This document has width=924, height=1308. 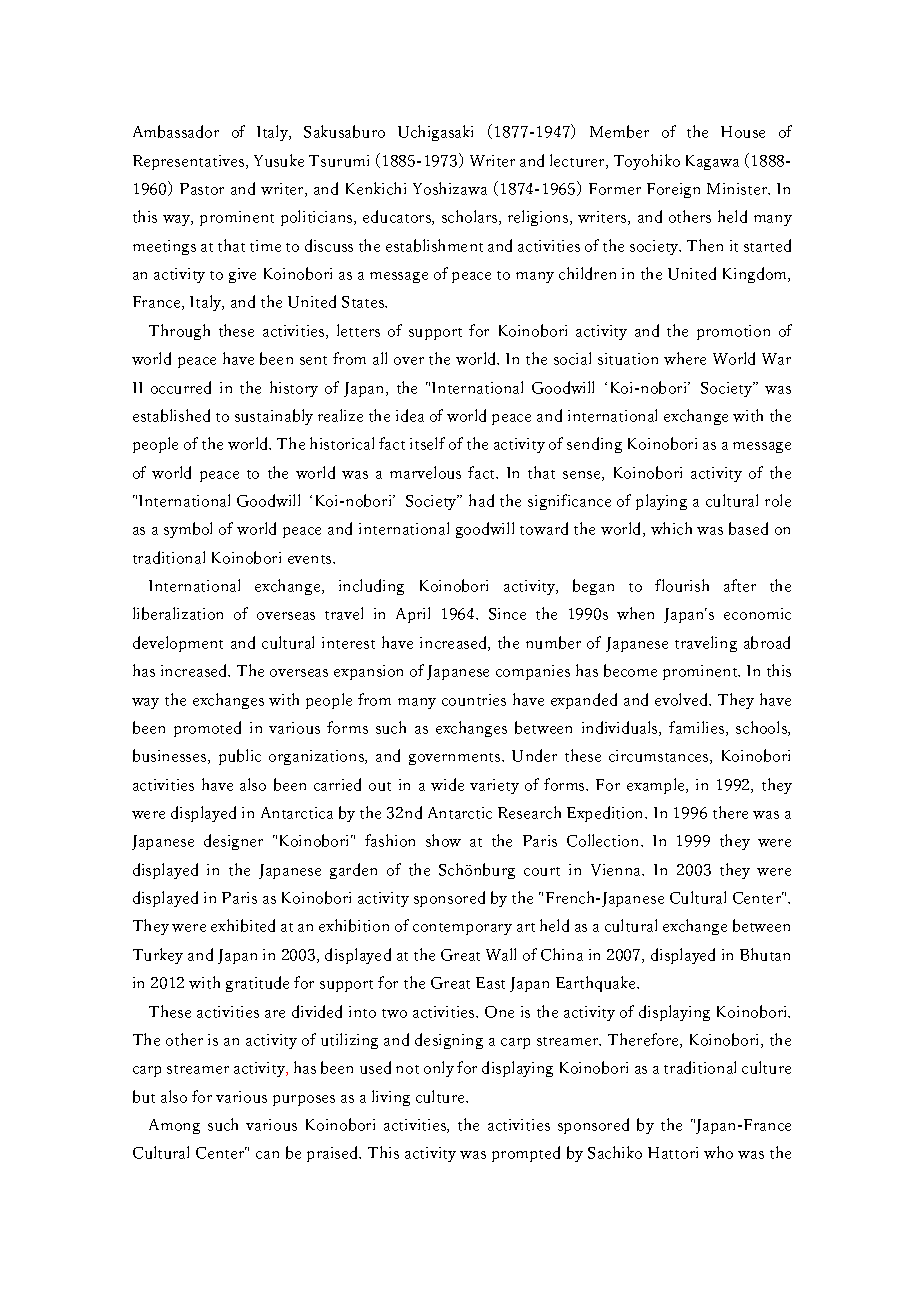 What do you see at coordinates (481, 500) in the document?
I see `had` at bounding box center [481, 500].
